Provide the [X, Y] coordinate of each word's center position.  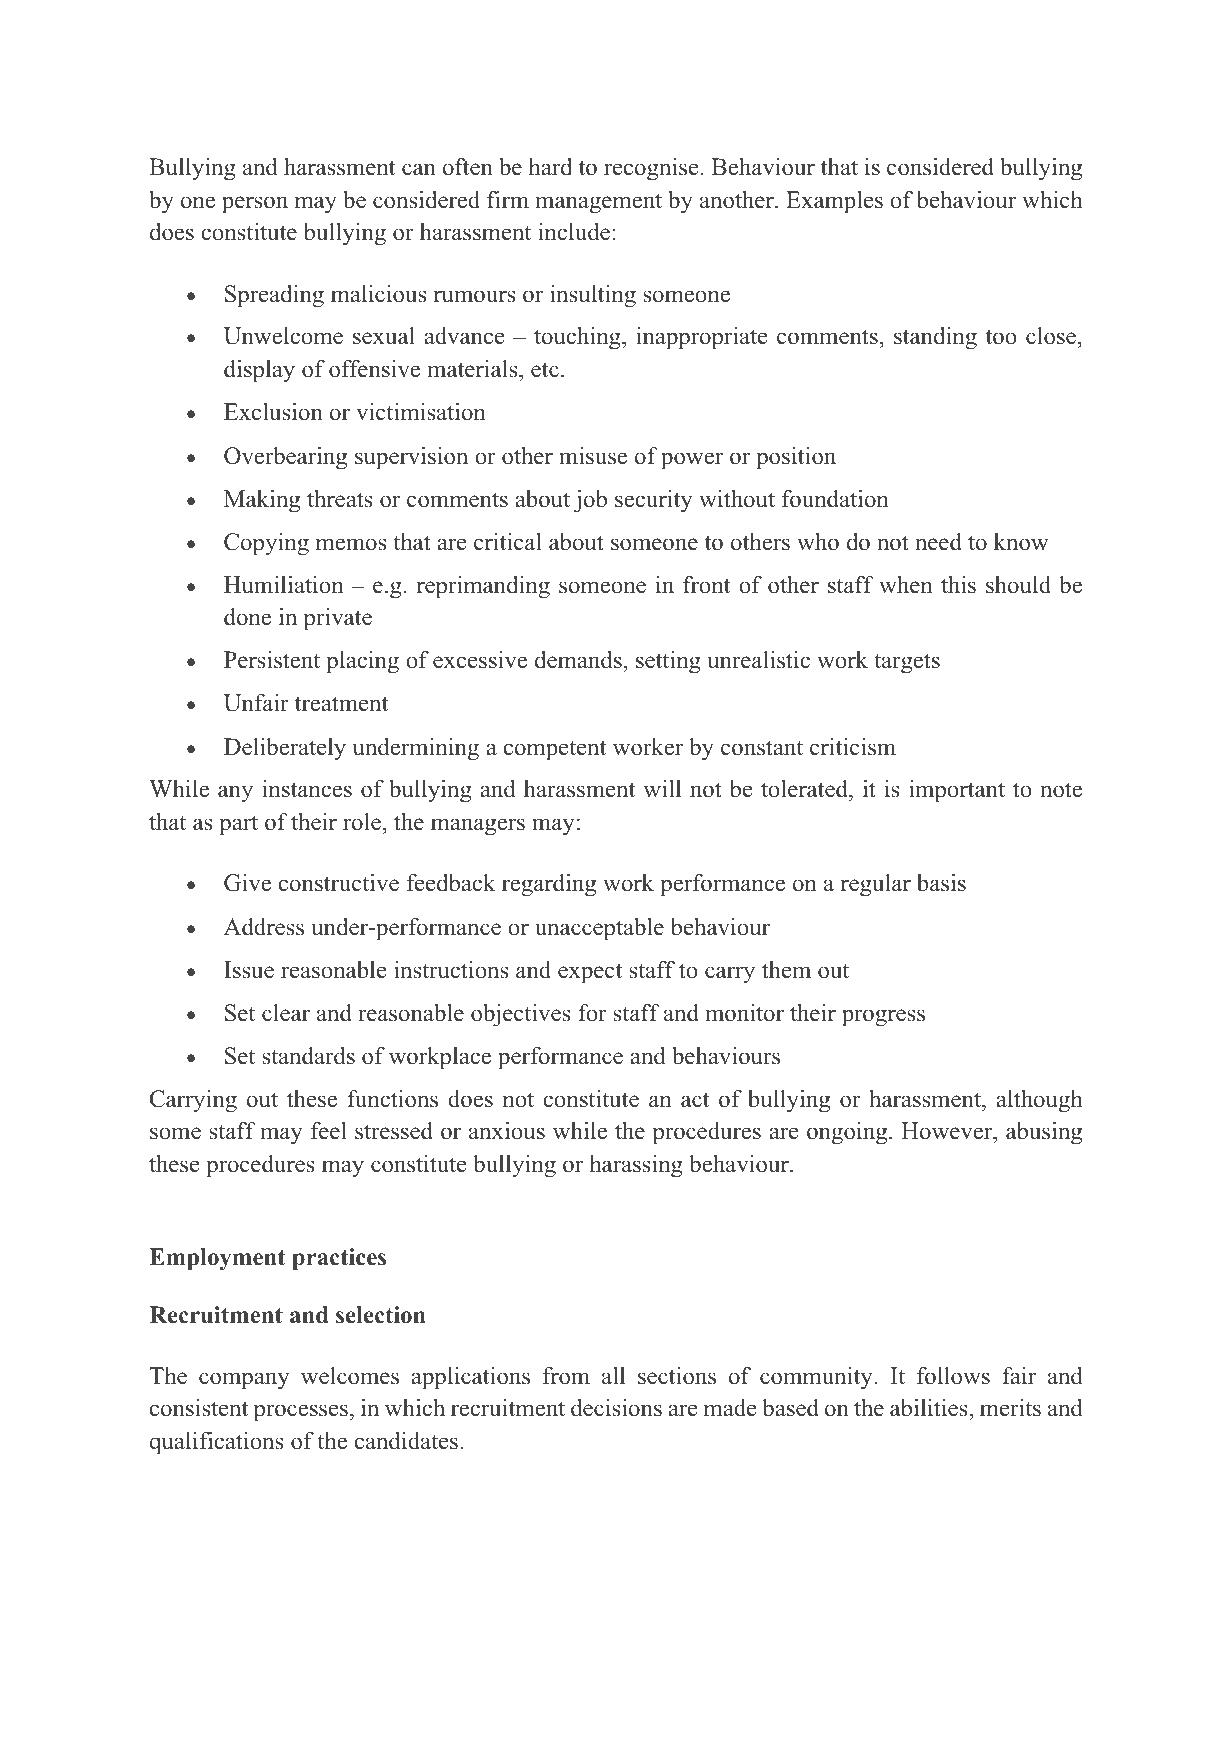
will [662, 788]
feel [329, 1131]
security [653, 501]
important [957, 791]
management [598, 203]
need [938, 542]
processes [301, 1413]
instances [307, 789]
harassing [636, 1166]
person [255, 205]
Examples [834, 202]
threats [340, 499]
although [1039, 1101]
